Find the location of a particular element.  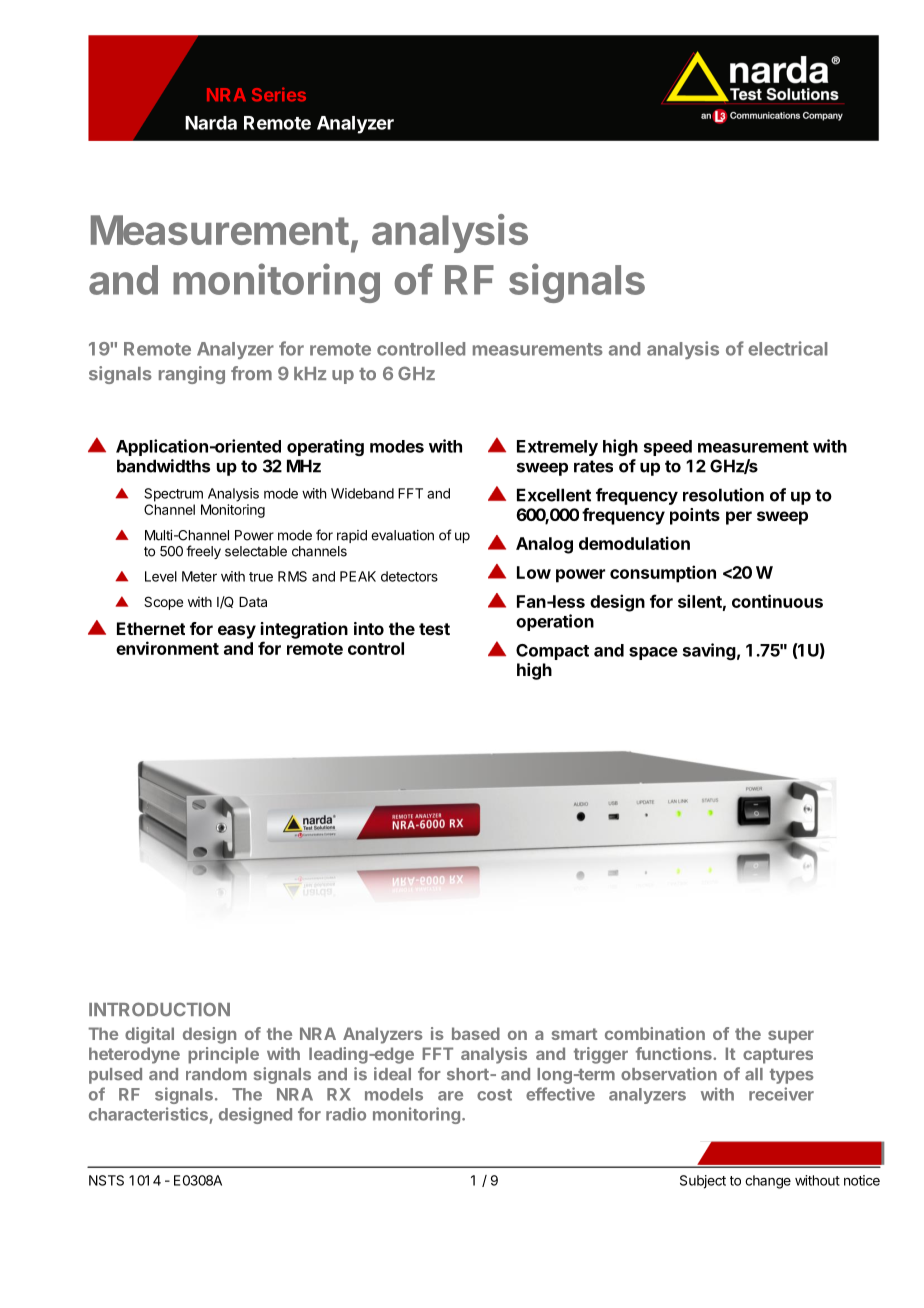

characteristics is located at coordinates (148, 1114).
